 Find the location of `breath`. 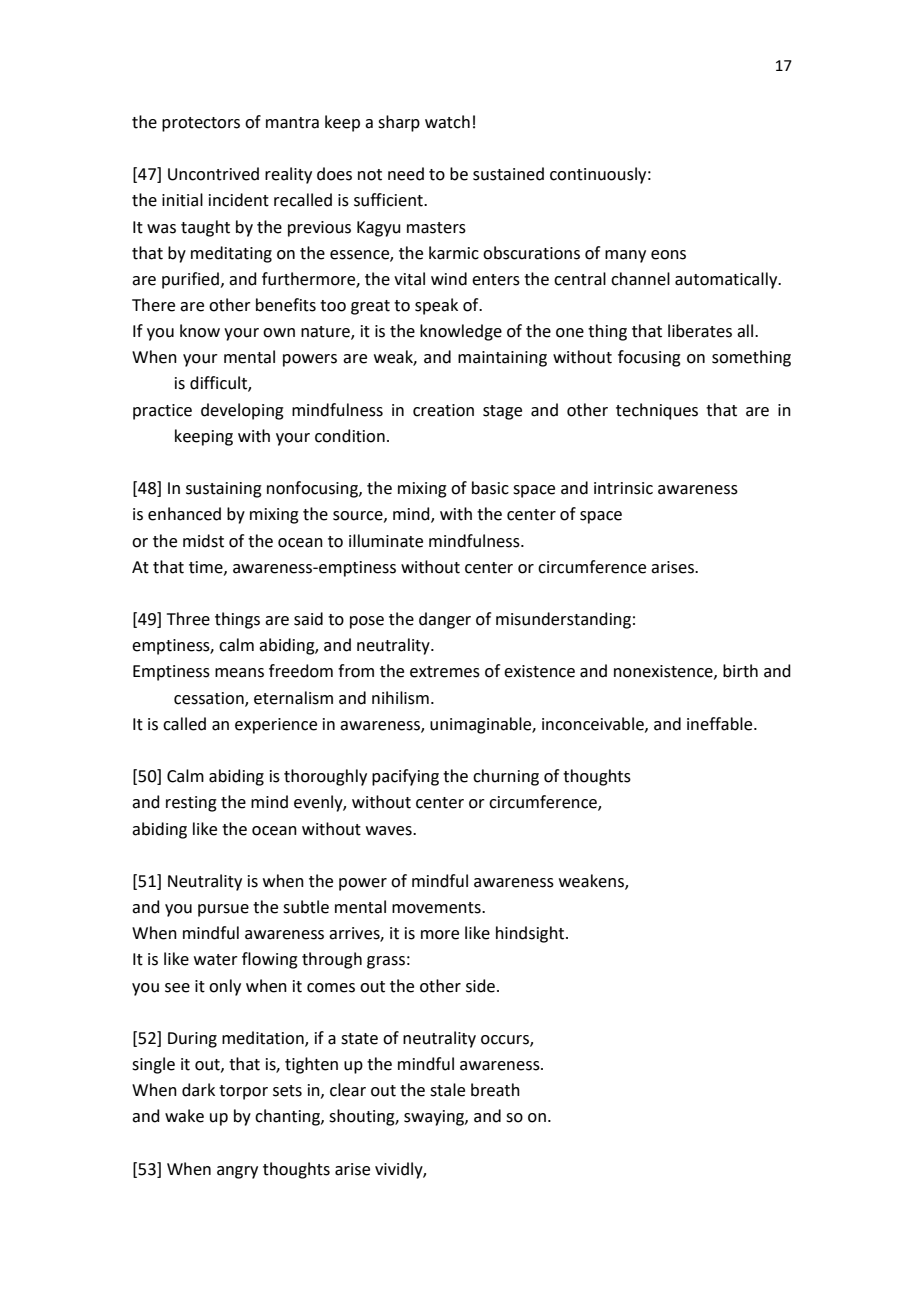

breath is located at coordinates (495, 1090).
